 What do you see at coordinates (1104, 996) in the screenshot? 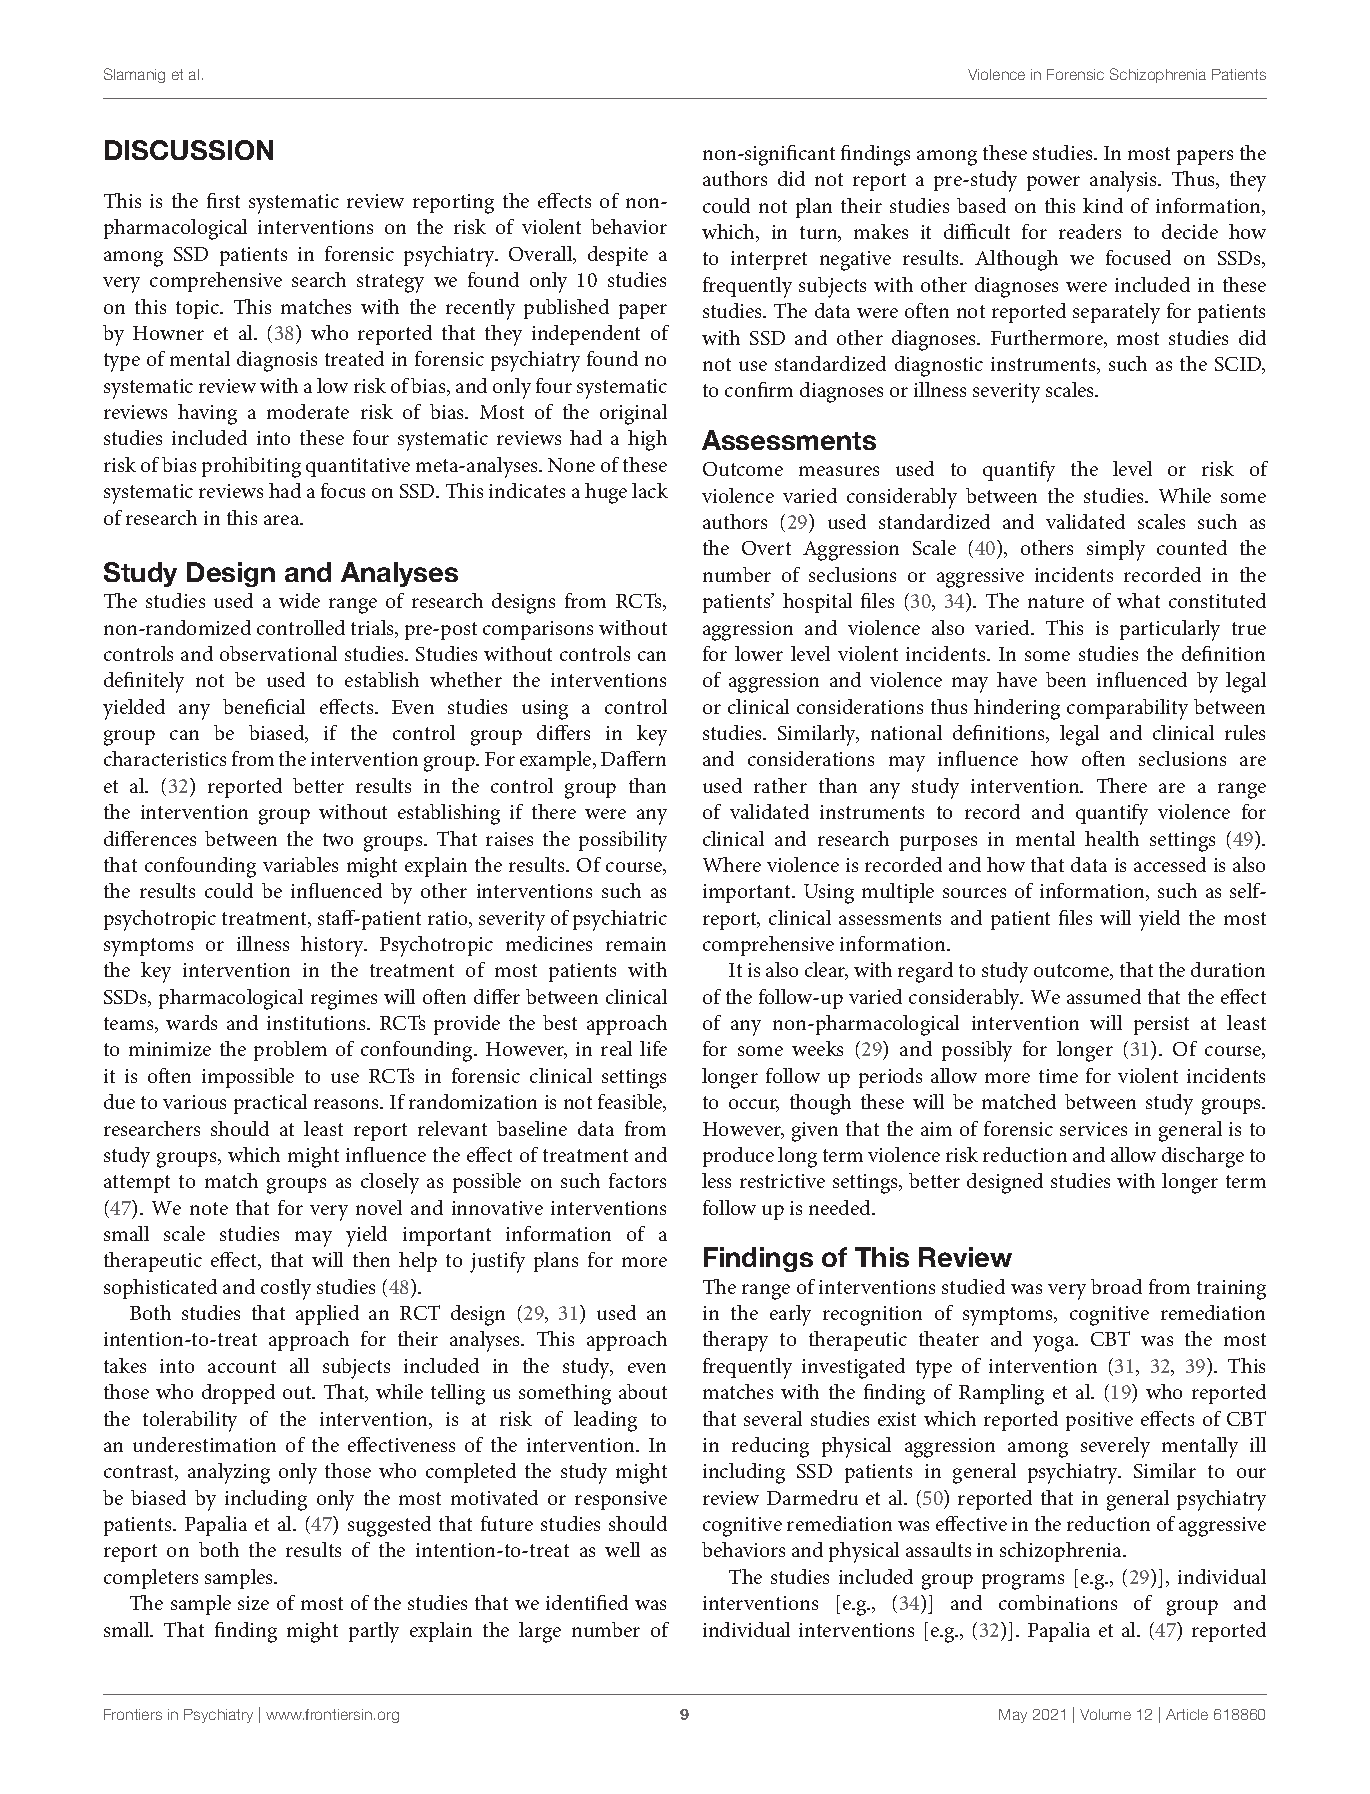
I see `assumed` at bounding box center [1104, 996].
